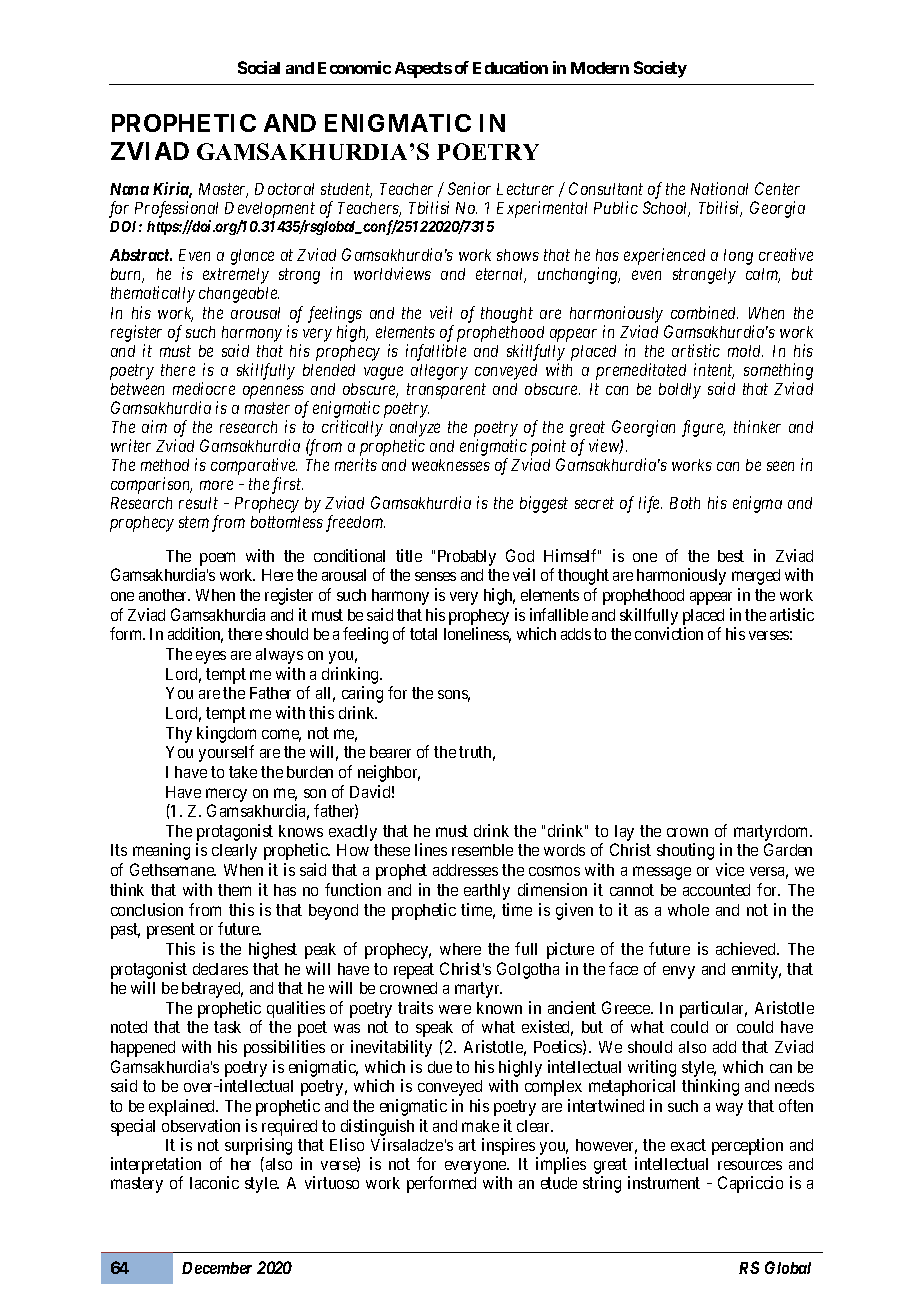 The width and height of the screenshot is (924, 1308). I want to click on Probably, so click(467, 558).
